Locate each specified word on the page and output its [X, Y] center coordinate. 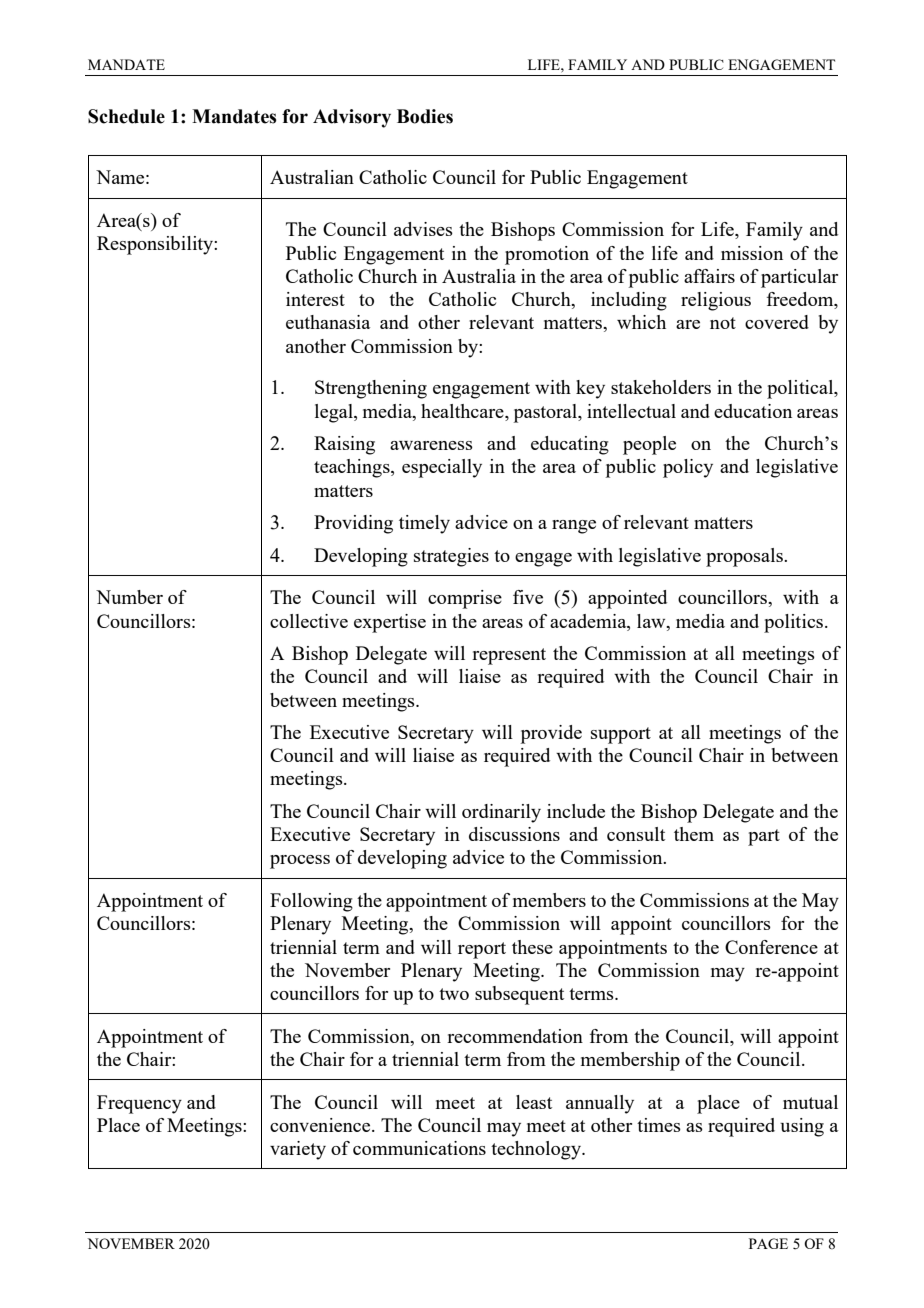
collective [309, 621]
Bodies [425, 116]
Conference [771, 947]
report [482, 950]
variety [298, 1150]
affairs [709, 276]
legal [335, 413]
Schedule [126, 116]
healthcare [463, 411]
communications [419, 1148]
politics [795, 623]
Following [311, 902]
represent [509, 656]
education [753, 411]
